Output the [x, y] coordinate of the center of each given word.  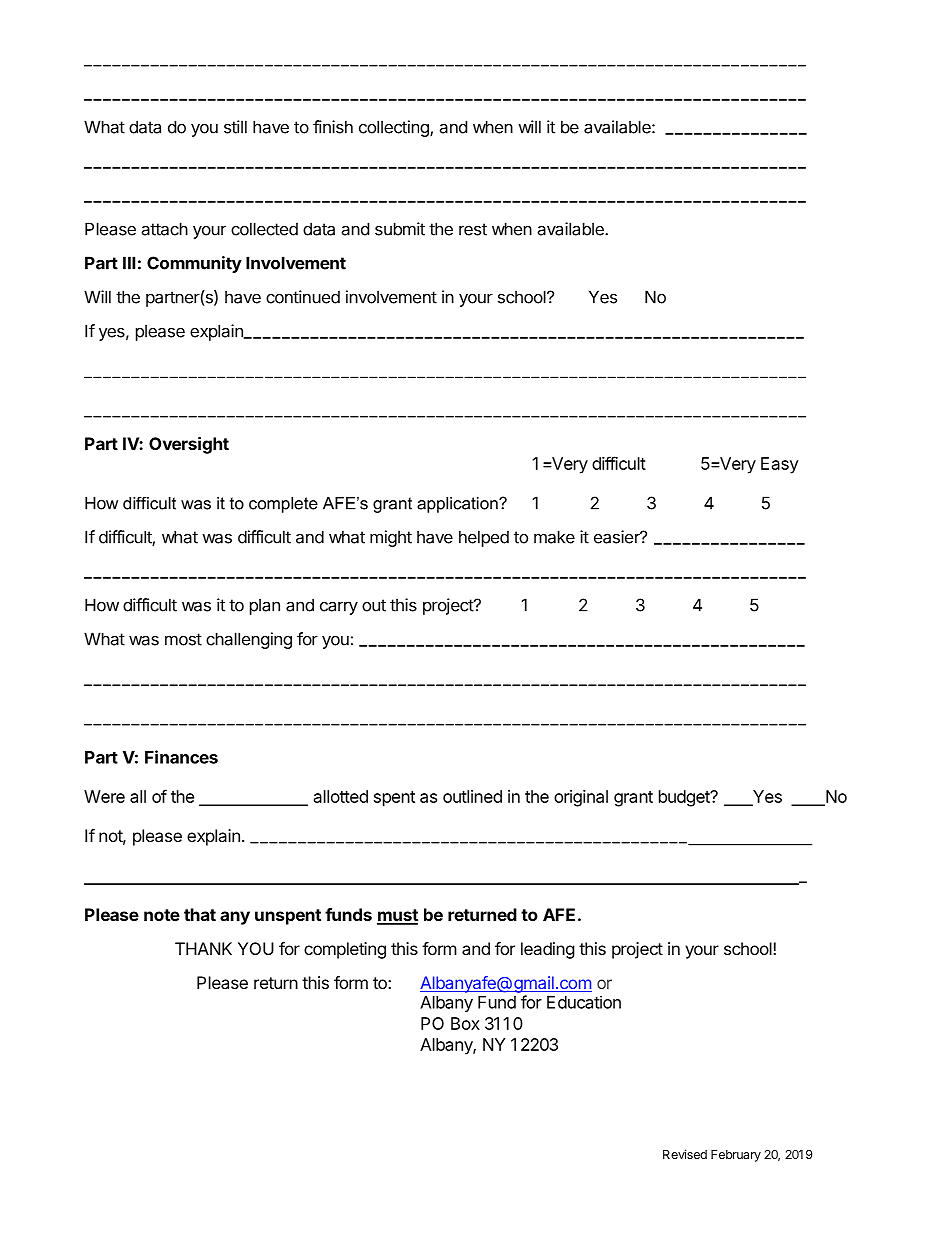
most [183, 639]
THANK [203, 948]
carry [339, 608]
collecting [395, 128]
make [554, 537]
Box [465, 1023]
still [235, 127]
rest [473, 229]
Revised [685, 1154]
